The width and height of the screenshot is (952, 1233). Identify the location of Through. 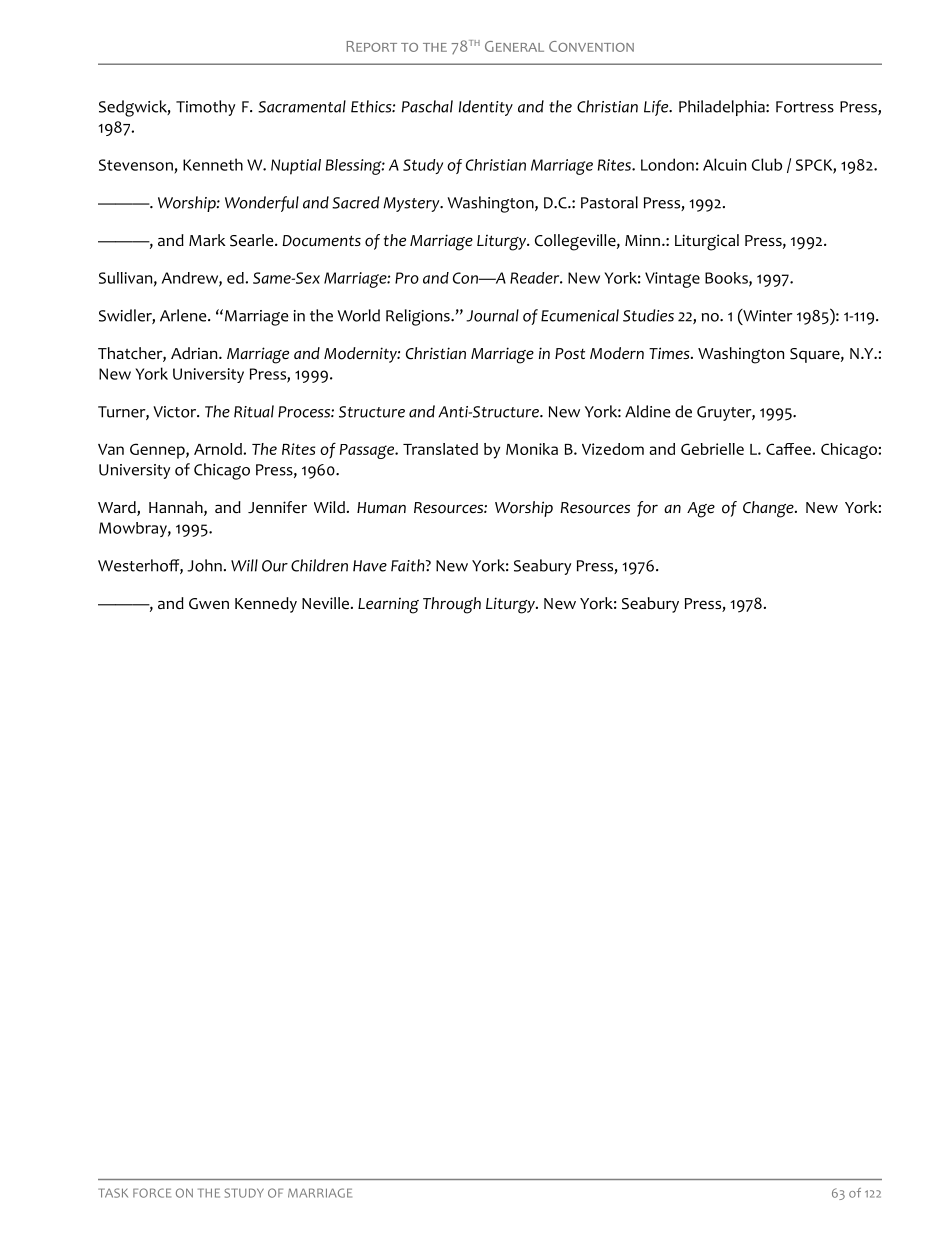
(452, 605).
